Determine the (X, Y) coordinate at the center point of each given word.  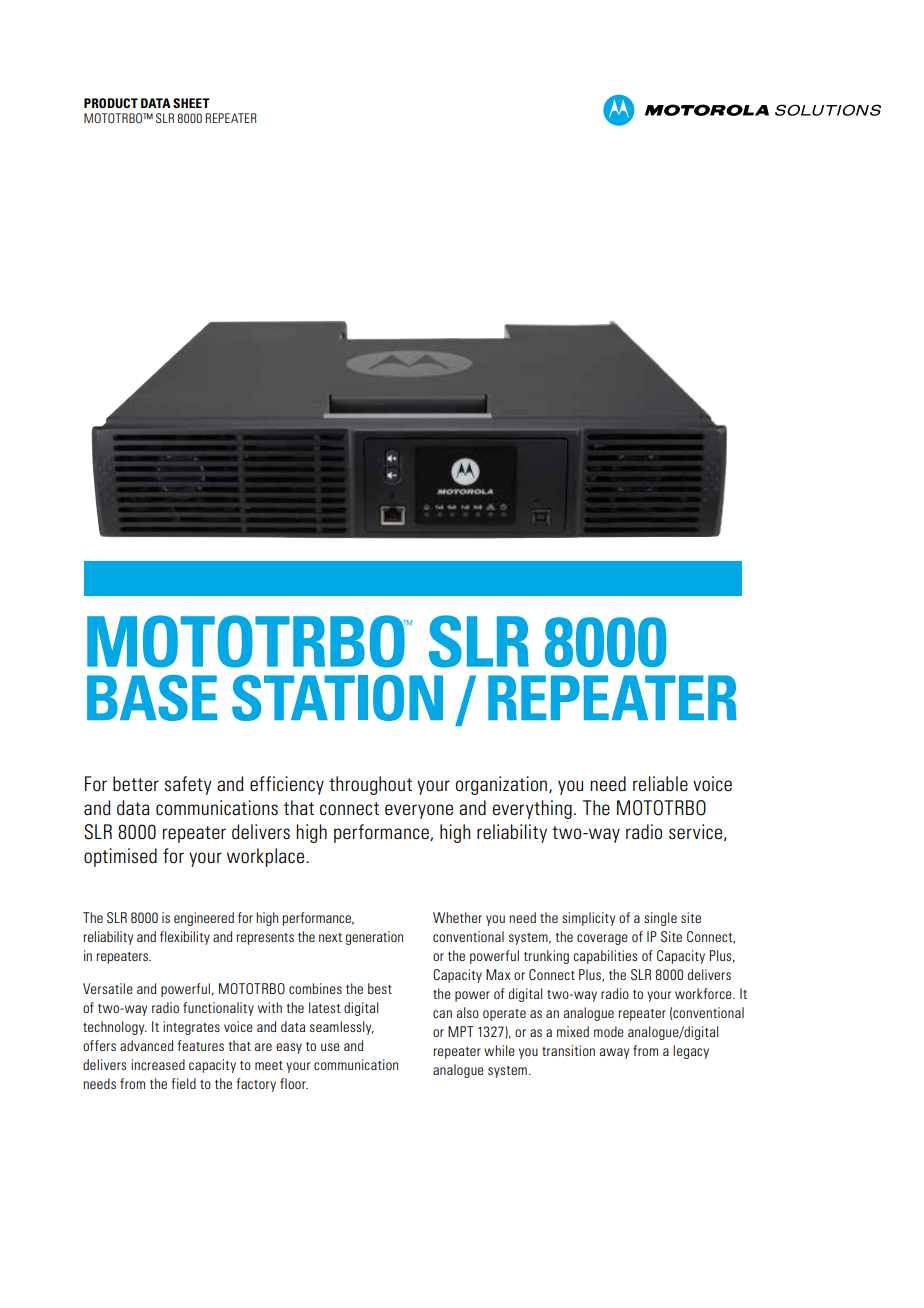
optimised (120, 857)
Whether (457, 917)
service (697, 832)
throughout (370, 785)
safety (188, 785)
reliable (660, 783)
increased (158, 1064)
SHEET (191, 103)
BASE (152, 698)
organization (503, 785)
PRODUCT (111, 103)
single (660, 919)
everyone (419, 811)
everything (532, 809)
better (136, 783)
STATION (337, 698)
